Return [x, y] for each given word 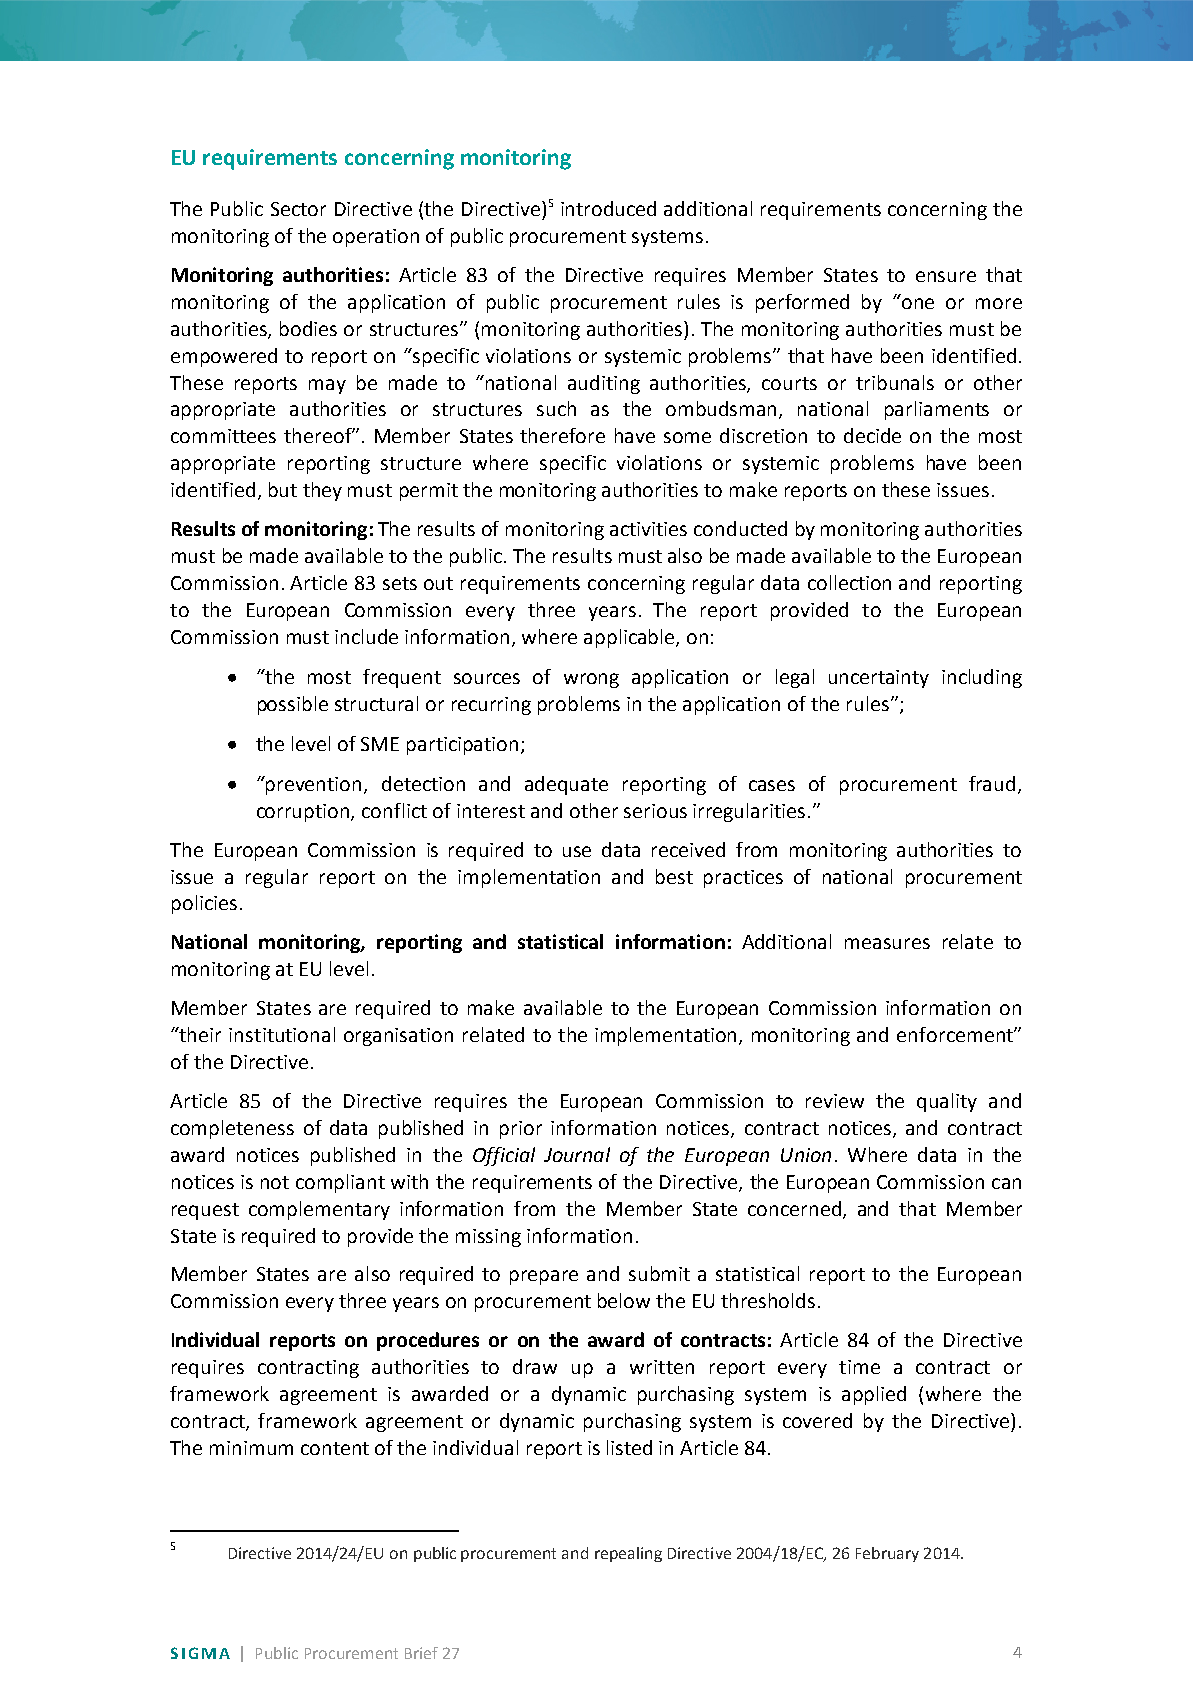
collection [849, 582]
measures [887, 943]
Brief [421, 1653]
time [859, 1367]
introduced [608, 208]
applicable [630, 638]
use [577, 851]
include [366, 636]
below [624, 1300]
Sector [298, 209]
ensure [946, 276]
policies [204, 904]
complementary [319, 1210]
